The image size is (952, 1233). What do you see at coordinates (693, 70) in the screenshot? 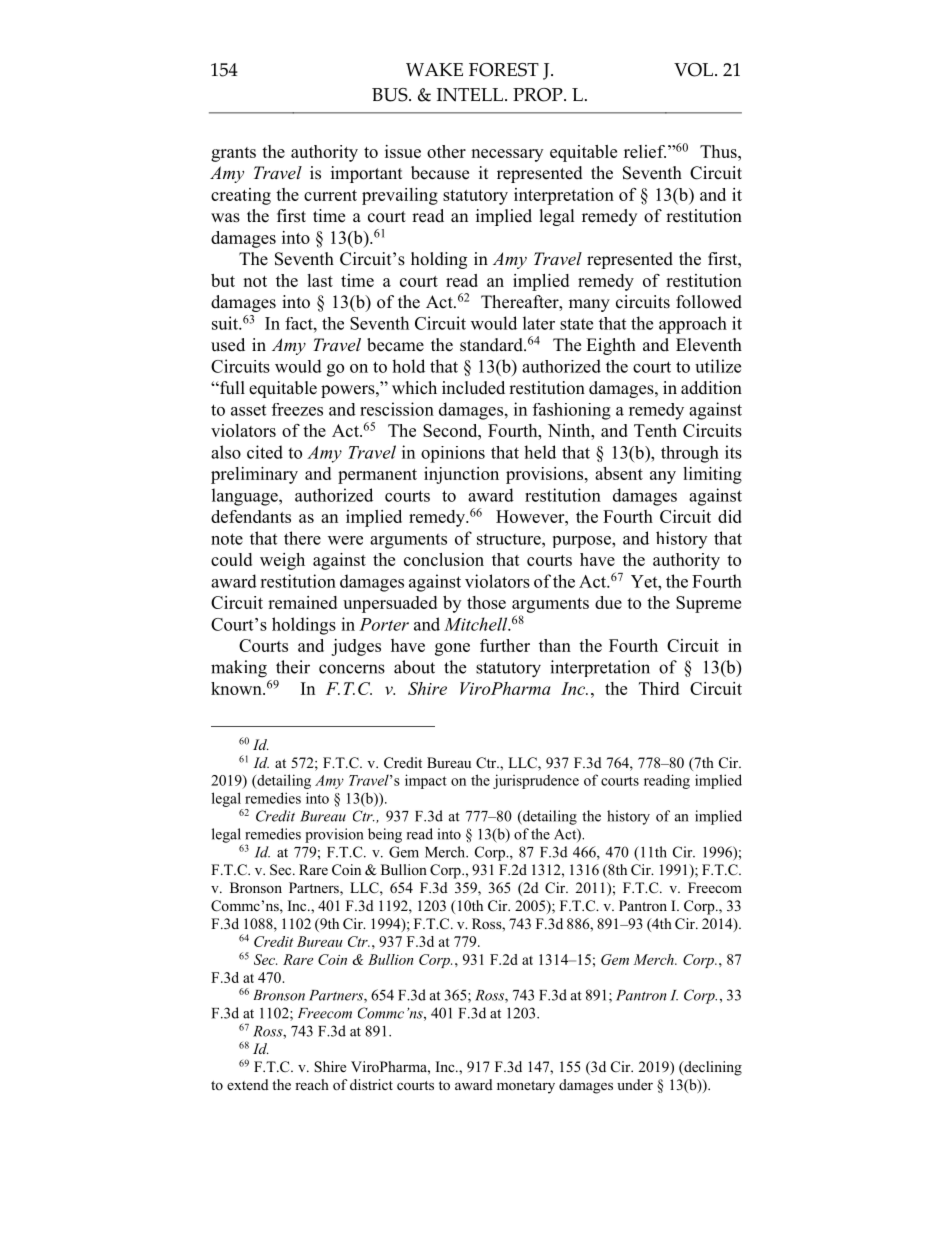
I see `VOL` at bounding box center [693, 70].
